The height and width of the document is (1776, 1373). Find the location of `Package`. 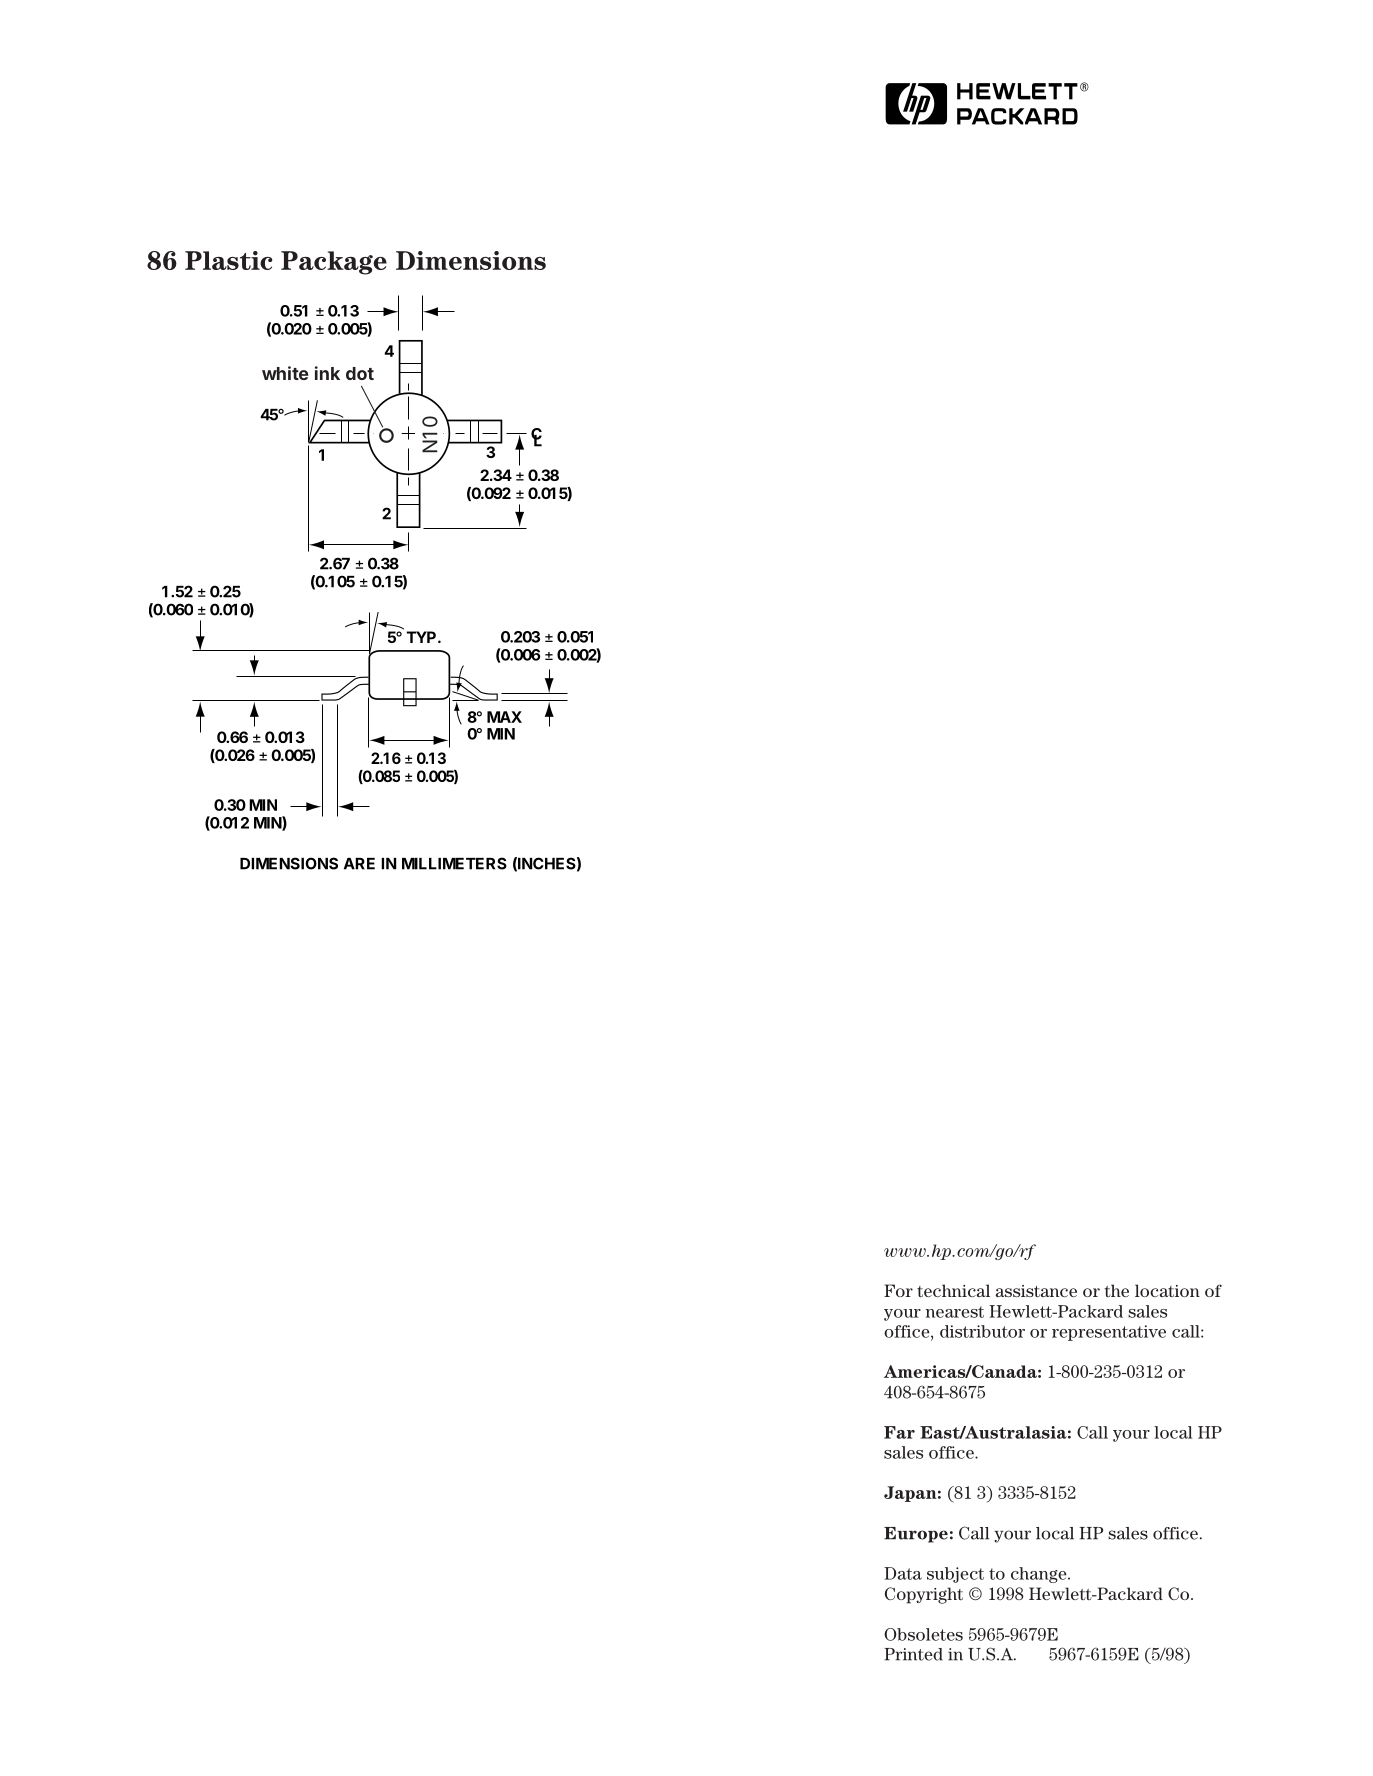

Package is located at coordinates (334, 263).
